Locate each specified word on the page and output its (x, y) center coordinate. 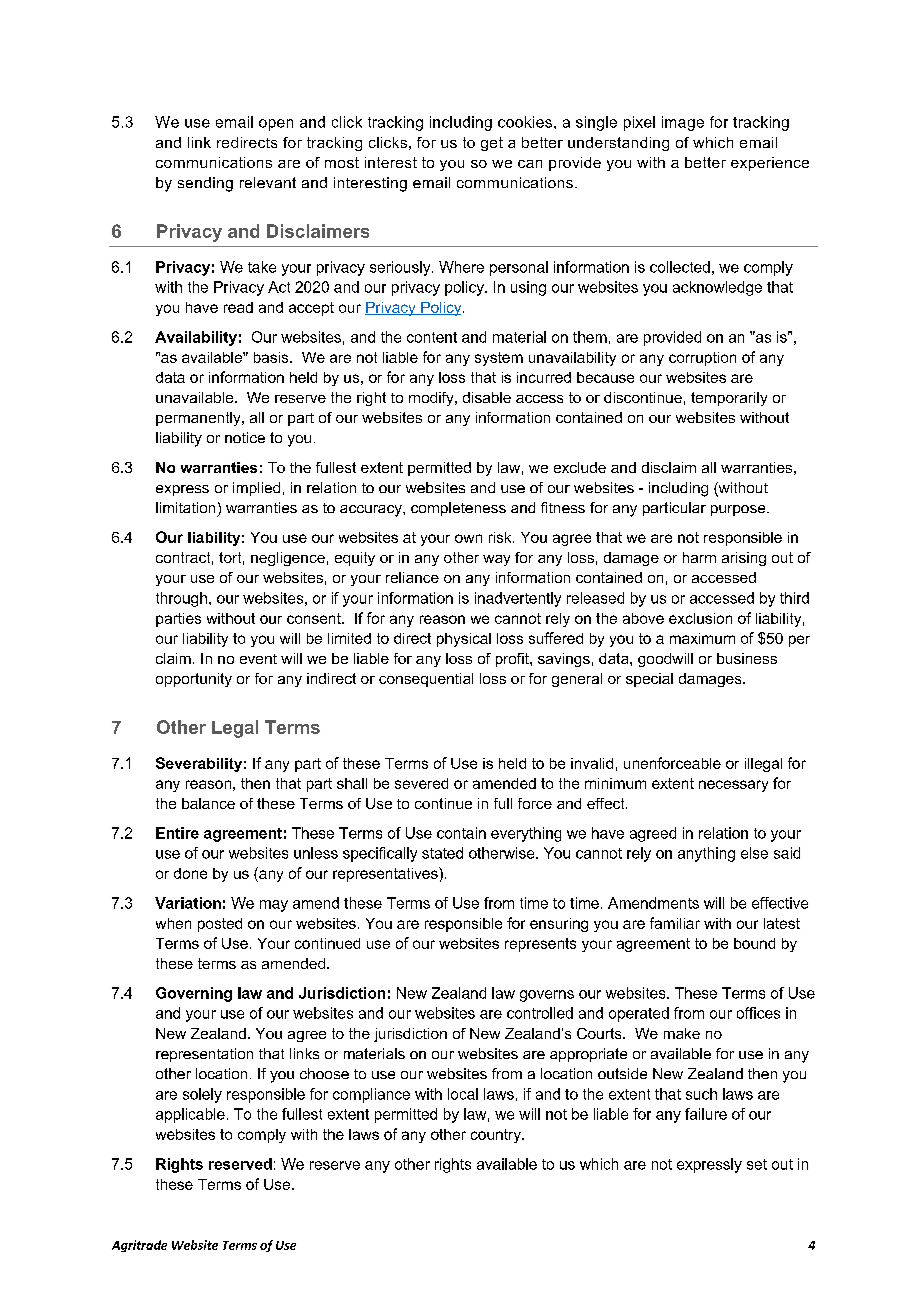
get (492, 144)
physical (464, 640)
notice (245, 437)
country (497, 1136)
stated (442, 853)
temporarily (729, 399)
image (683, 123)
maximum (702, 638)
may (274, 906)
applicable (190, 1115)
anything (706, 854)
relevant (268, 182)
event (258, 659)
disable (487, 397)
